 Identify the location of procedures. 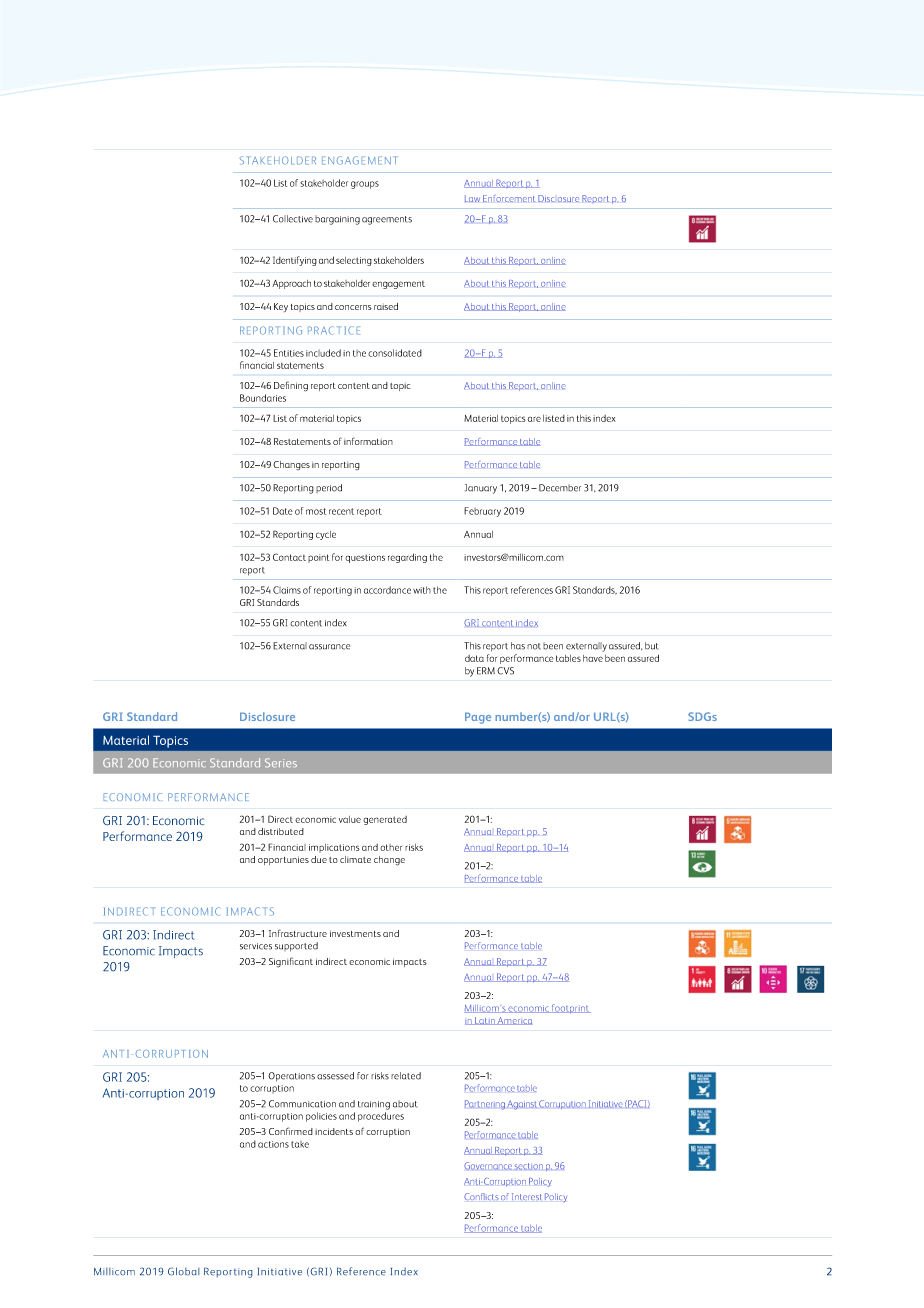
(381, 1117).
